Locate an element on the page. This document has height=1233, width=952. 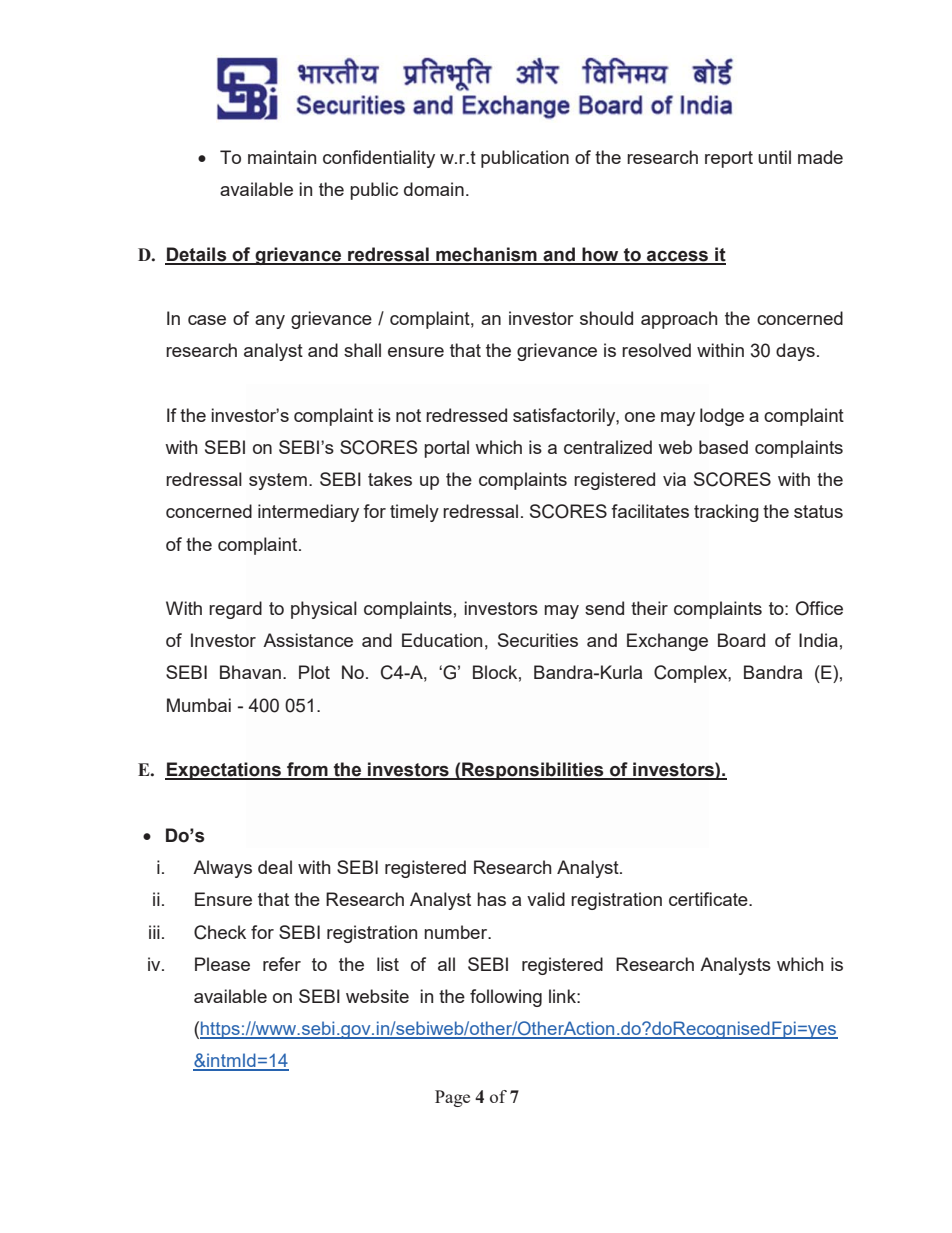
certificate is located at coordinates (709, 899).
